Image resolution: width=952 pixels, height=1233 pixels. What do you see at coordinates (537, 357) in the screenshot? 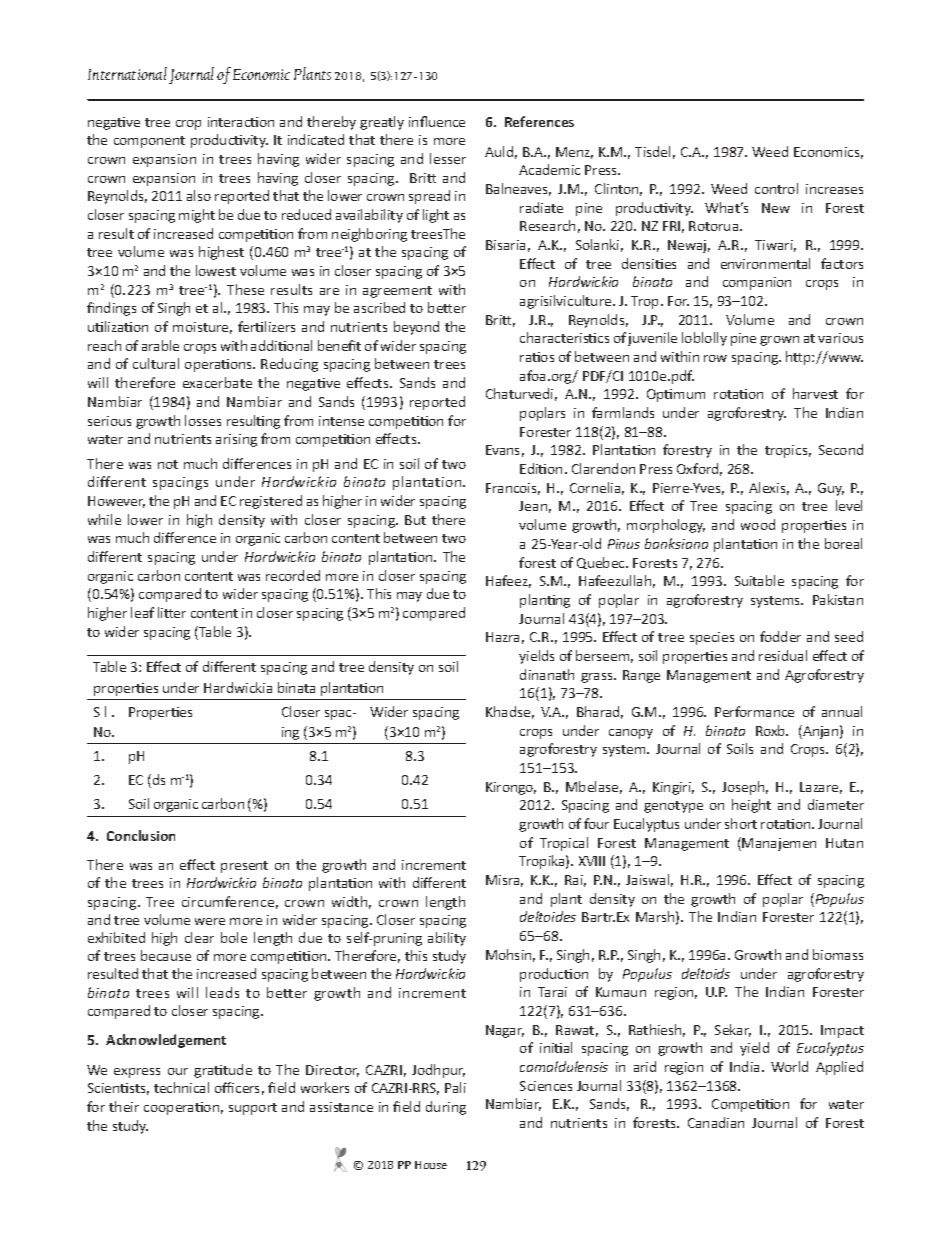
I see `ratios` at bounding box center [537, 357].
